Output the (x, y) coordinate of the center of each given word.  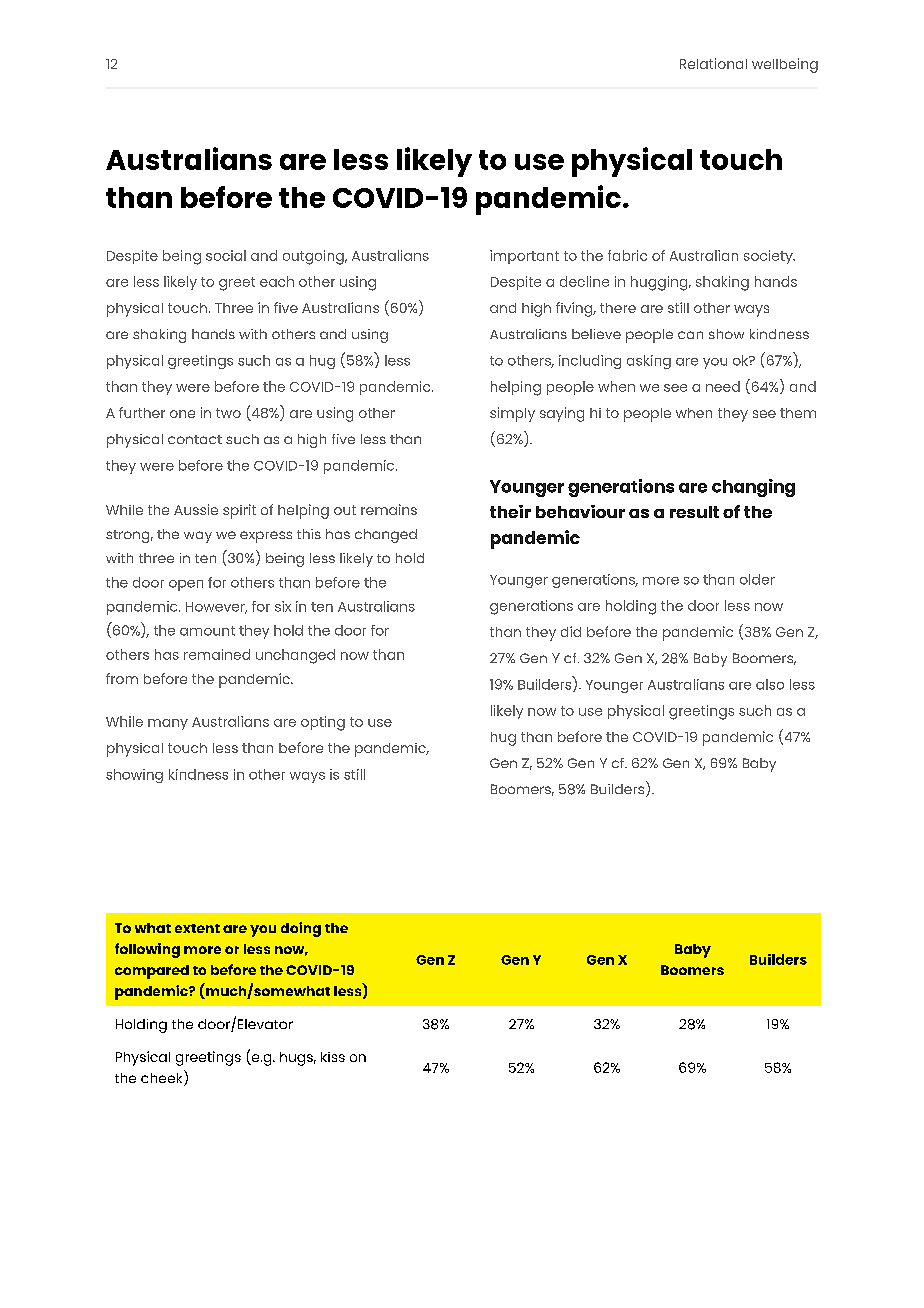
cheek (163, 1078)
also (770, 684)
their (510, 511)
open (186, 585)
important (524, 257)
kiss (333, 1057)
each (277, 281)
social (226, 255)
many (168, 724)
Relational (713, 63)
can (690, 335)
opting (323, 723)
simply (512, 414)
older (757, 579)
